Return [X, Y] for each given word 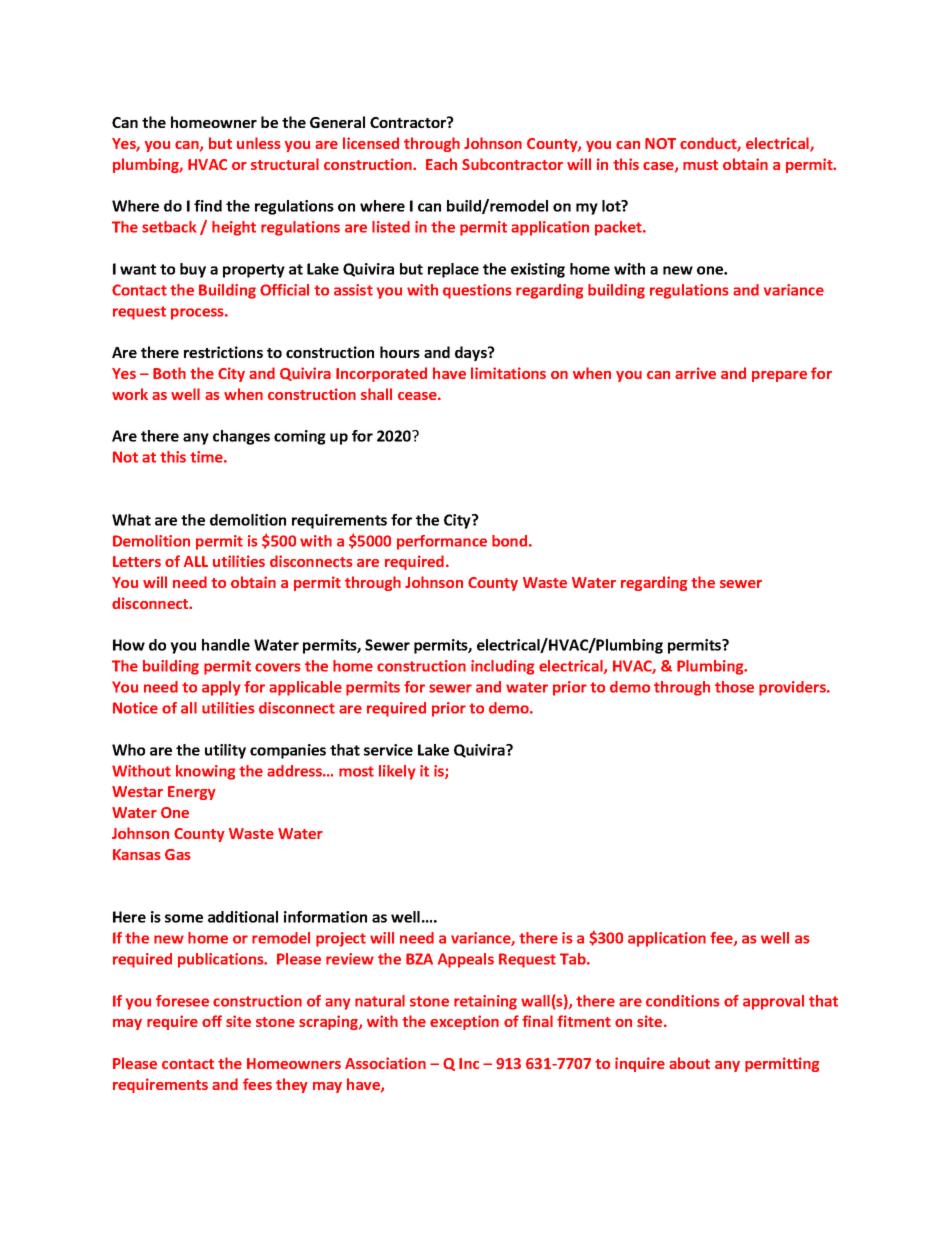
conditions [683, 1001]
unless [259, 143]
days [472, 353]
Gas [178, 854]
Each [441, 164]
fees [257, 1084]
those [734, 687]
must [700, 165]
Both [169, 373]
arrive [695, 373]
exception [464, 1022]
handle [226, 645]
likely [397, 772]
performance [442, 542]
